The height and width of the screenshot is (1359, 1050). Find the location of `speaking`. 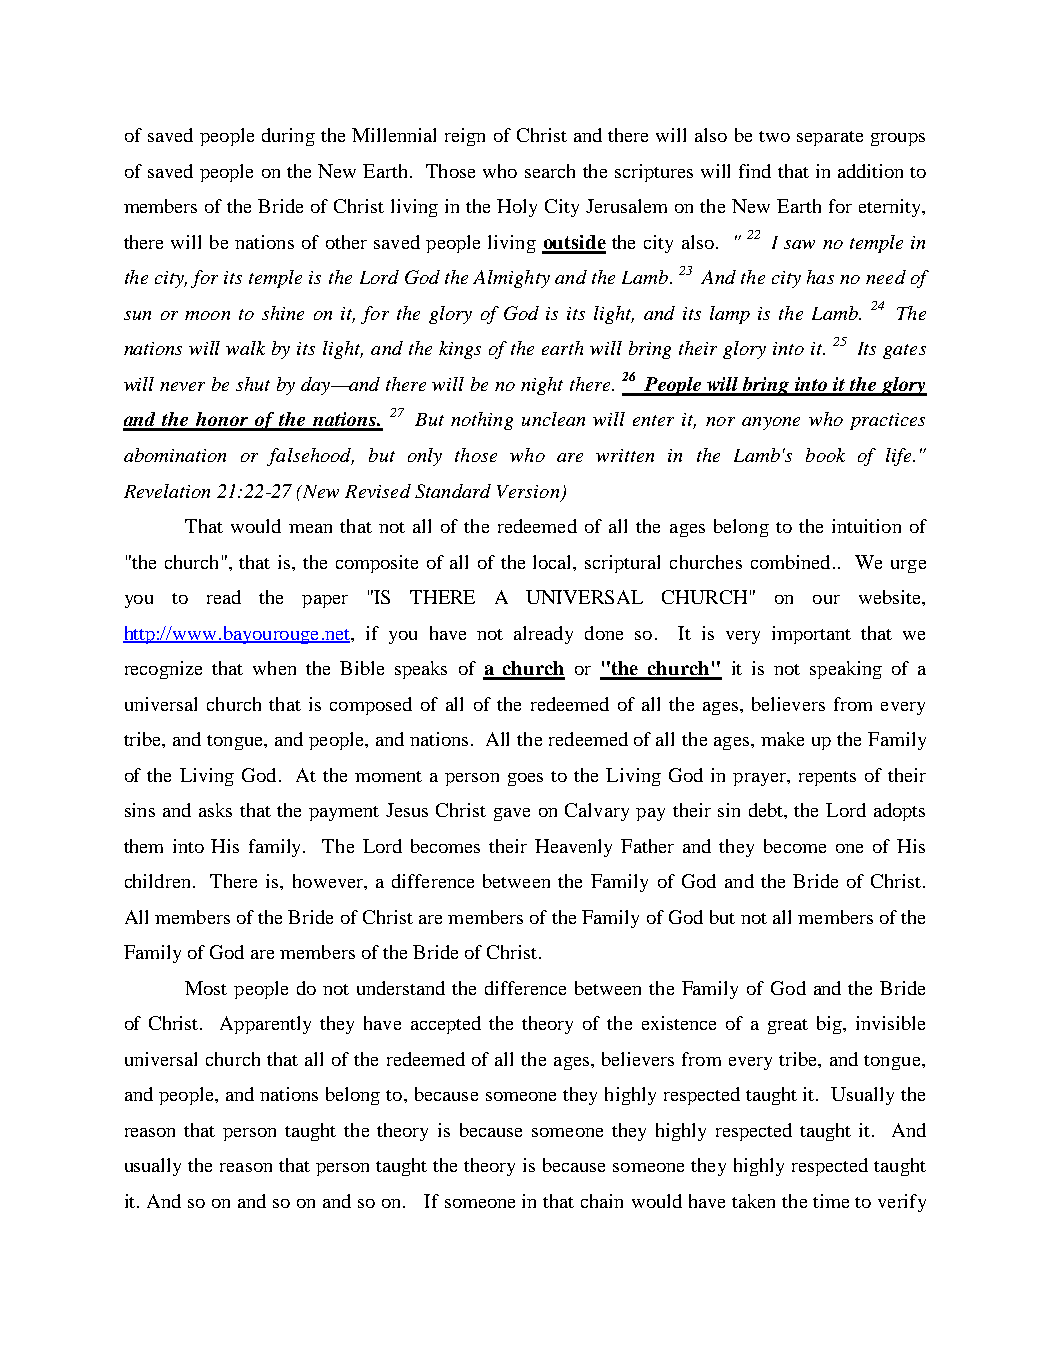

speaking is located at coordinates (846, 670).
